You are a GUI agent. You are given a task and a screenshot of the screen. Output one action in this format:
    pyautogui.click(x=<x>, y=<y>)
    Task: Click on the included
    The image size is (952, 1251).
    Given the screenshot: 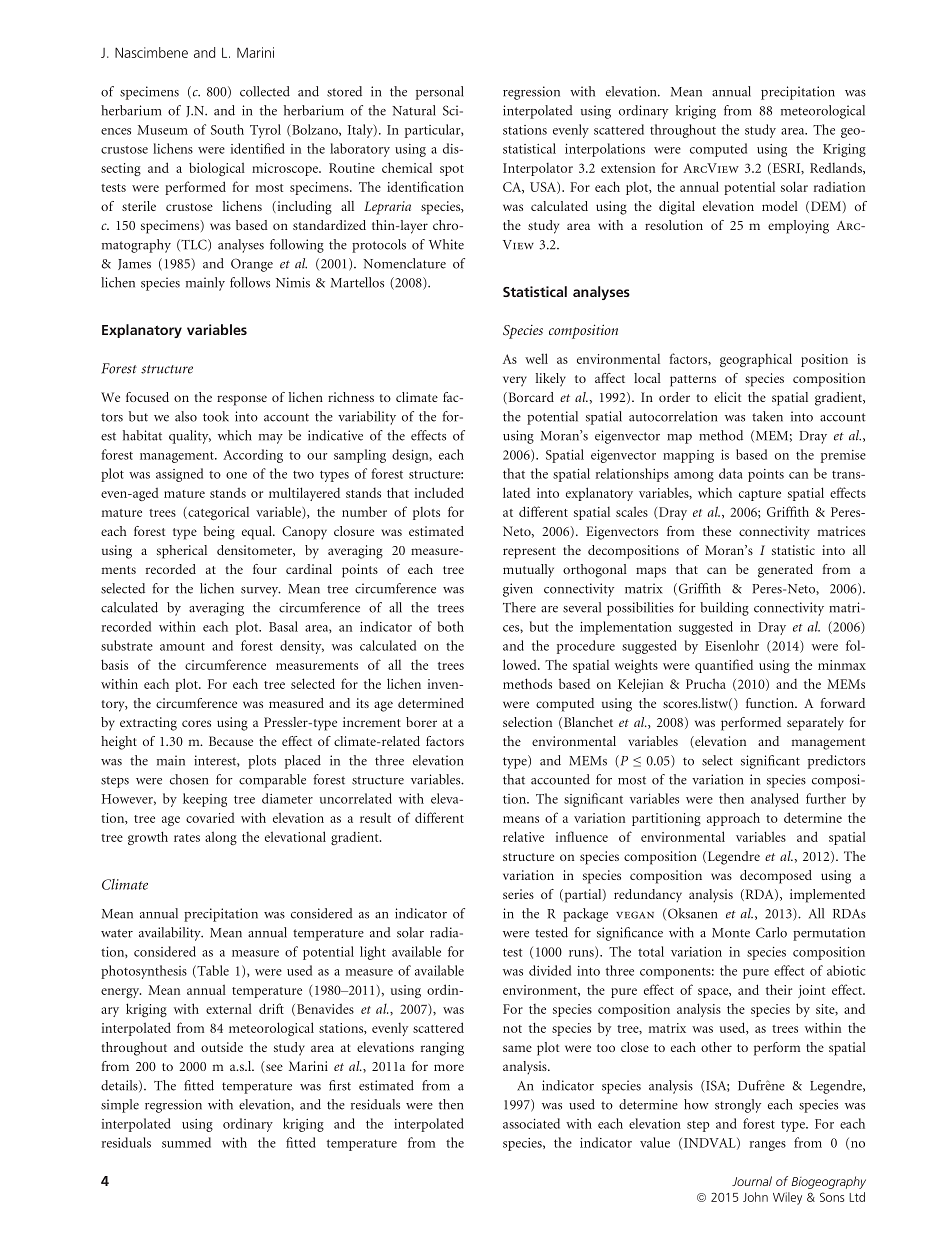 What is the action you would take?
    pyautogui.click(x=439, y=492)
